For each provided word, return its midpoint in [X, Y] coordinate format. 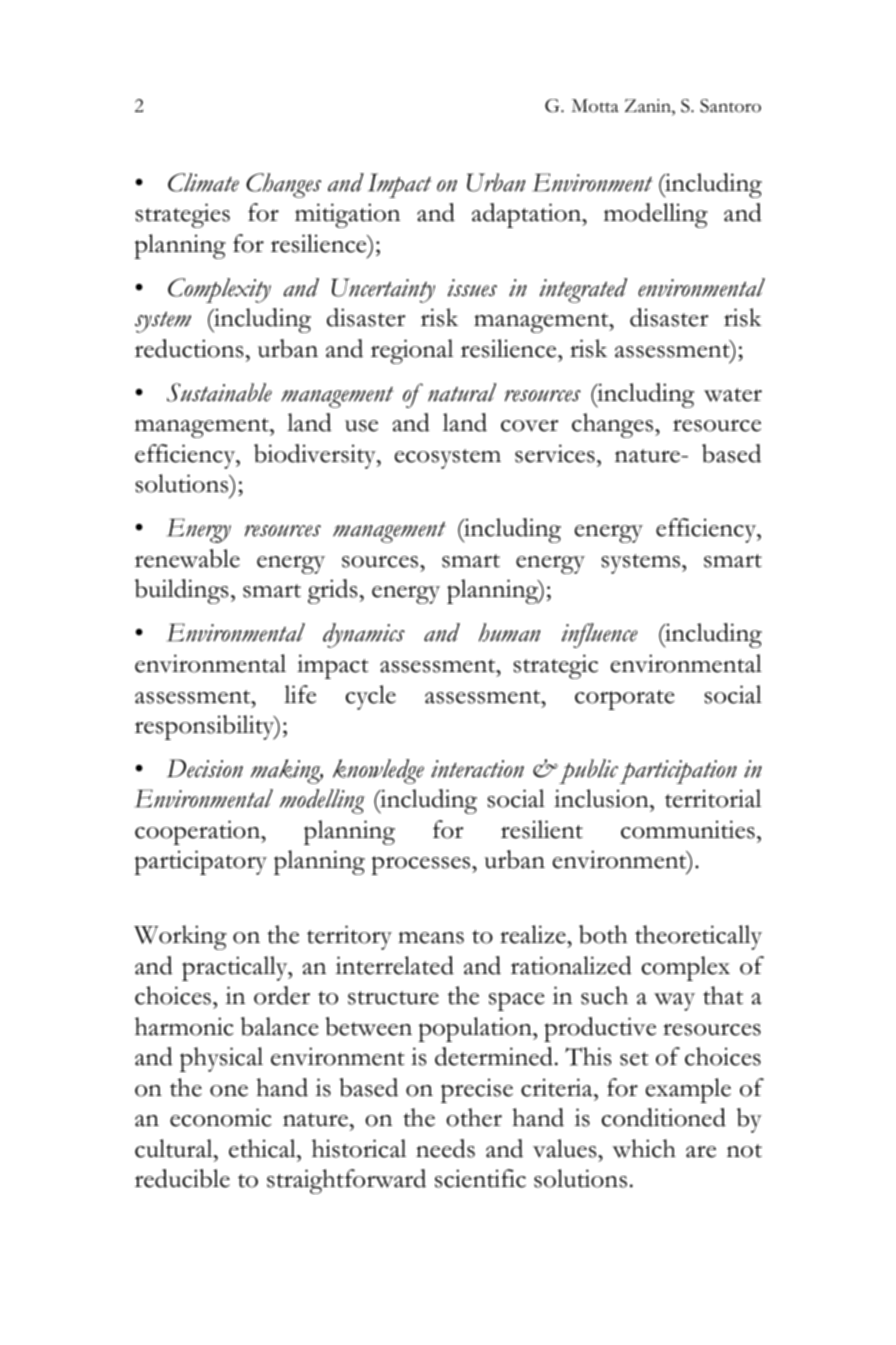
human [509, 632]
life [300, 694]
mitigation [347, 215]
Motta [595, 106]
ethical [263, 1148]
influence [599, 635]
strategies [182, 215]
